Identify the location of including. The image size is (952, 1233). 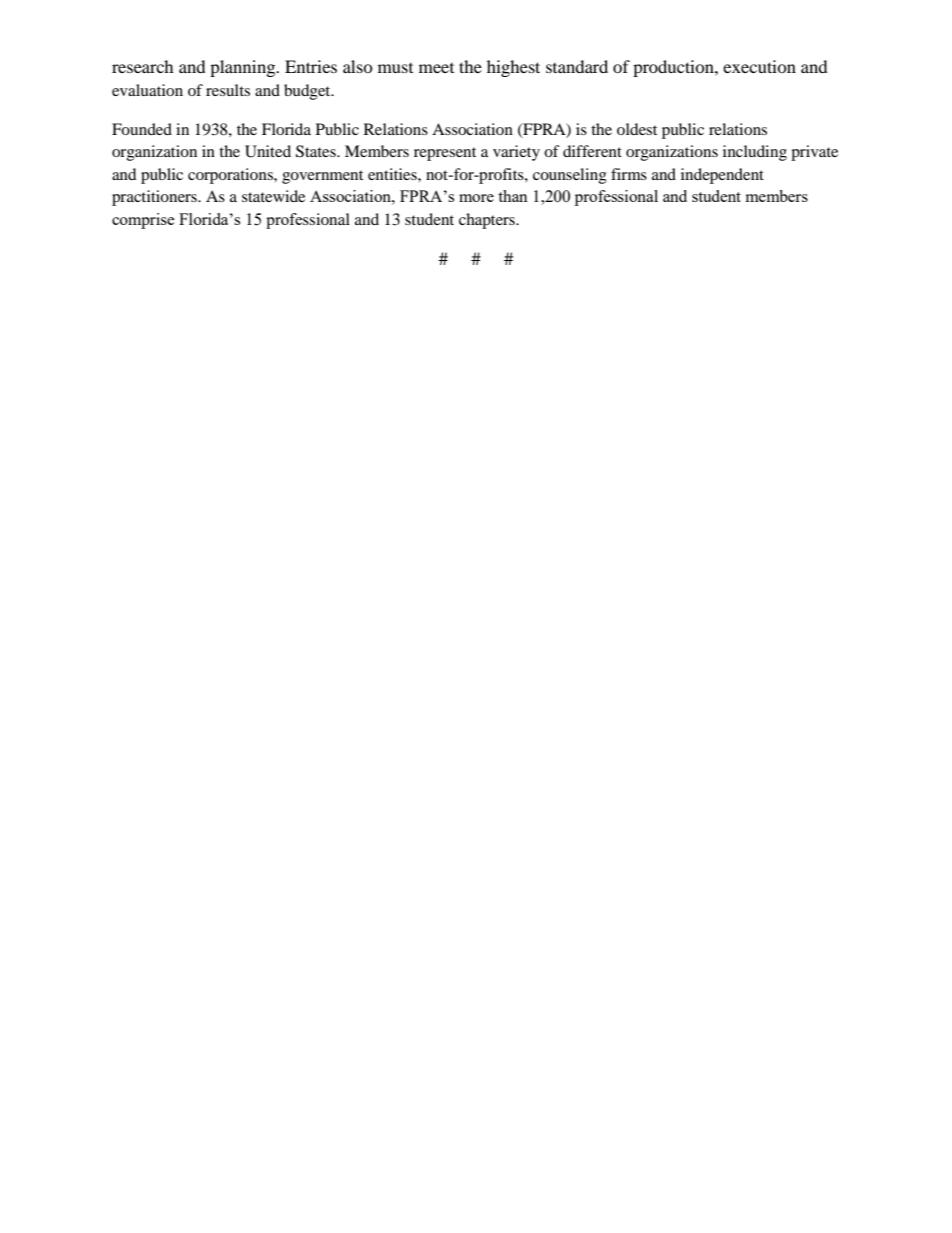
(755, 153).
